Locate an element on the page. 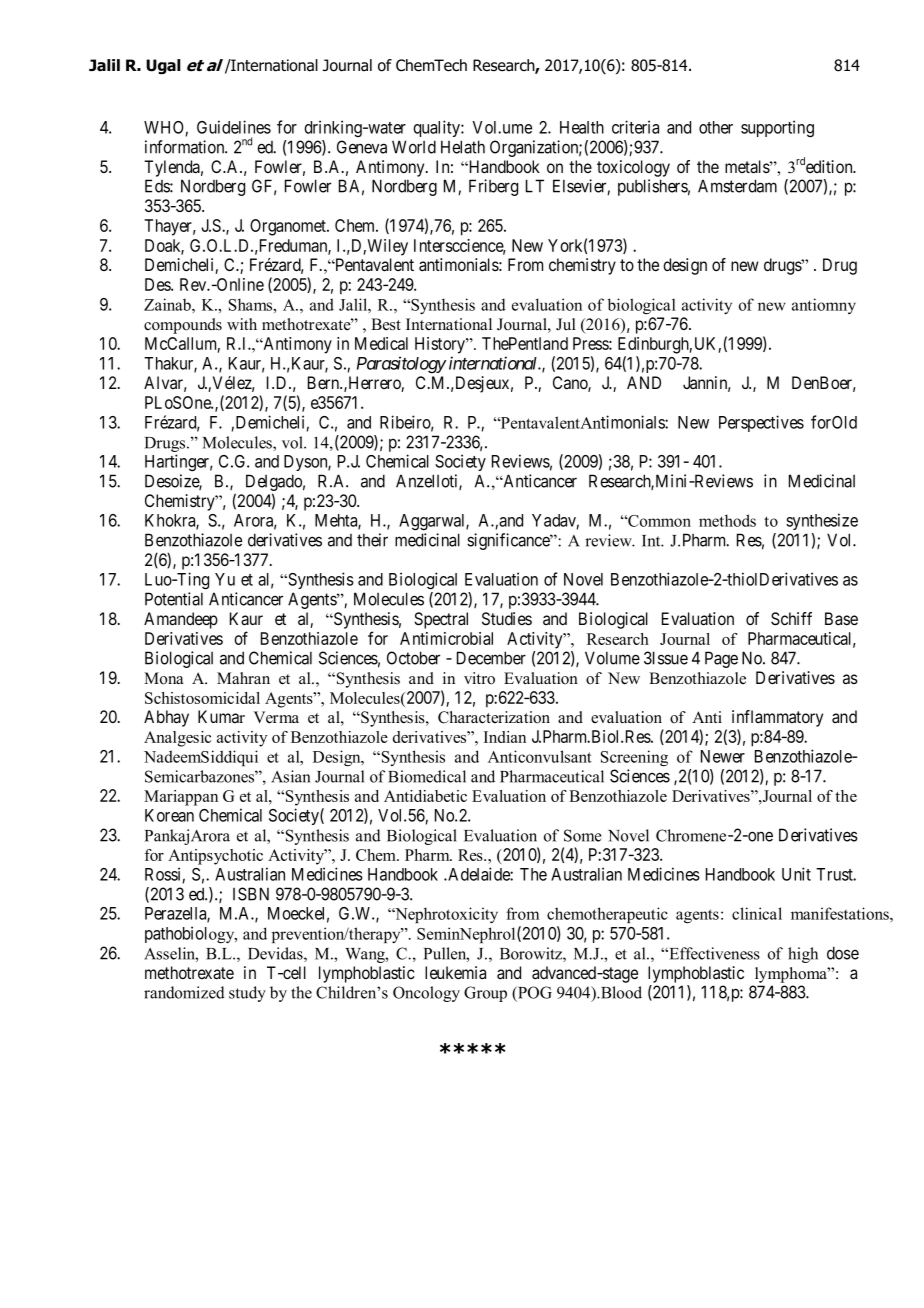 The image size is (924, 1308). Jul is located at coordinates (566, 324).
